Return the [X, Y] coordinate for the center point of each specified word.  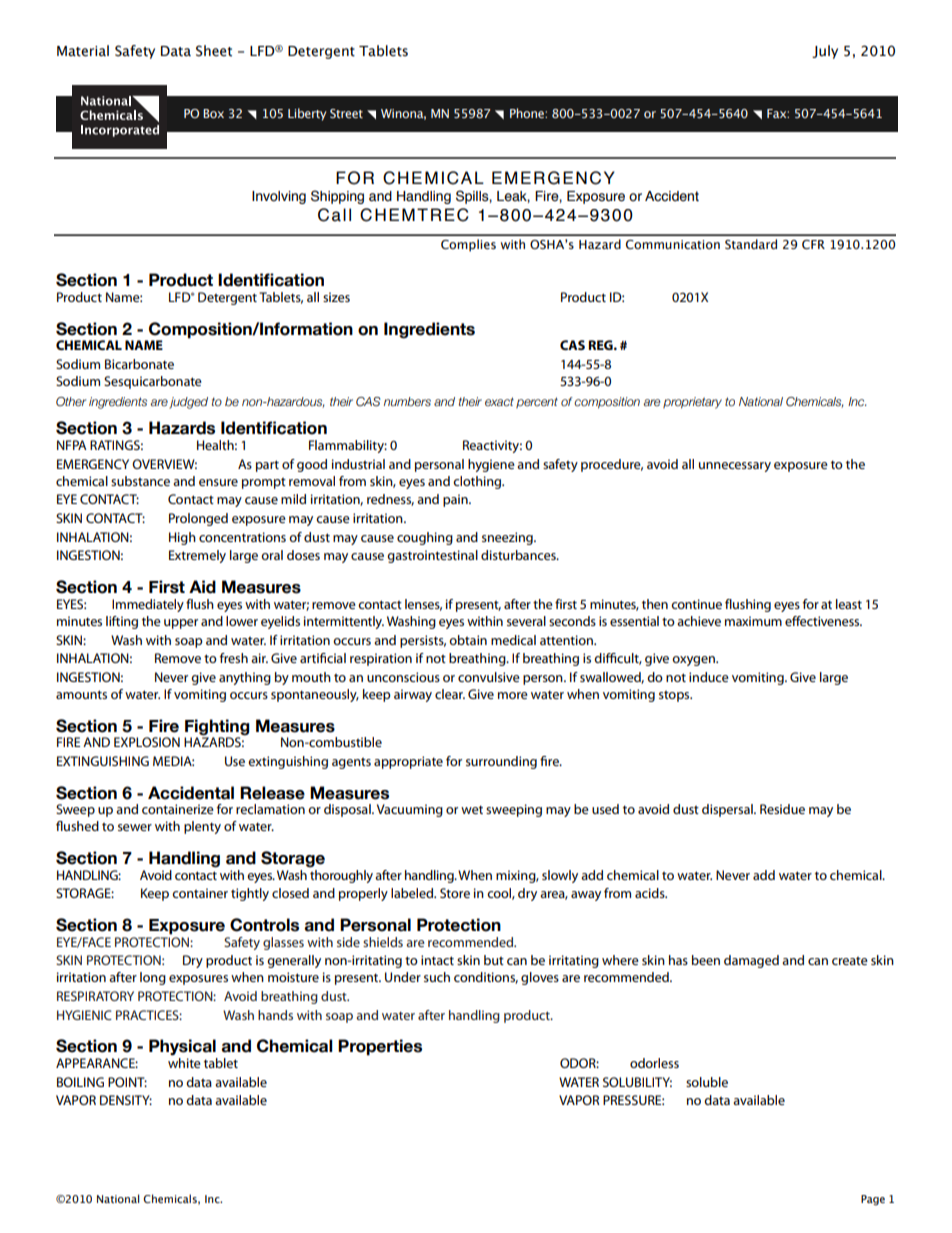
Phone [528, 113]
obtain [468, 640]
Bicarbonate [139, 364]
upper [181, 624]
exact [499, 401]
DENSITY [126, 1100]
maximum [753, 621]
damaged [751, 961]
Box [213, 113]
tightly [250, 894]
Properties [380, 1047]
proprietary [692, 403]
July [825, 52]
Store [455, 893]
